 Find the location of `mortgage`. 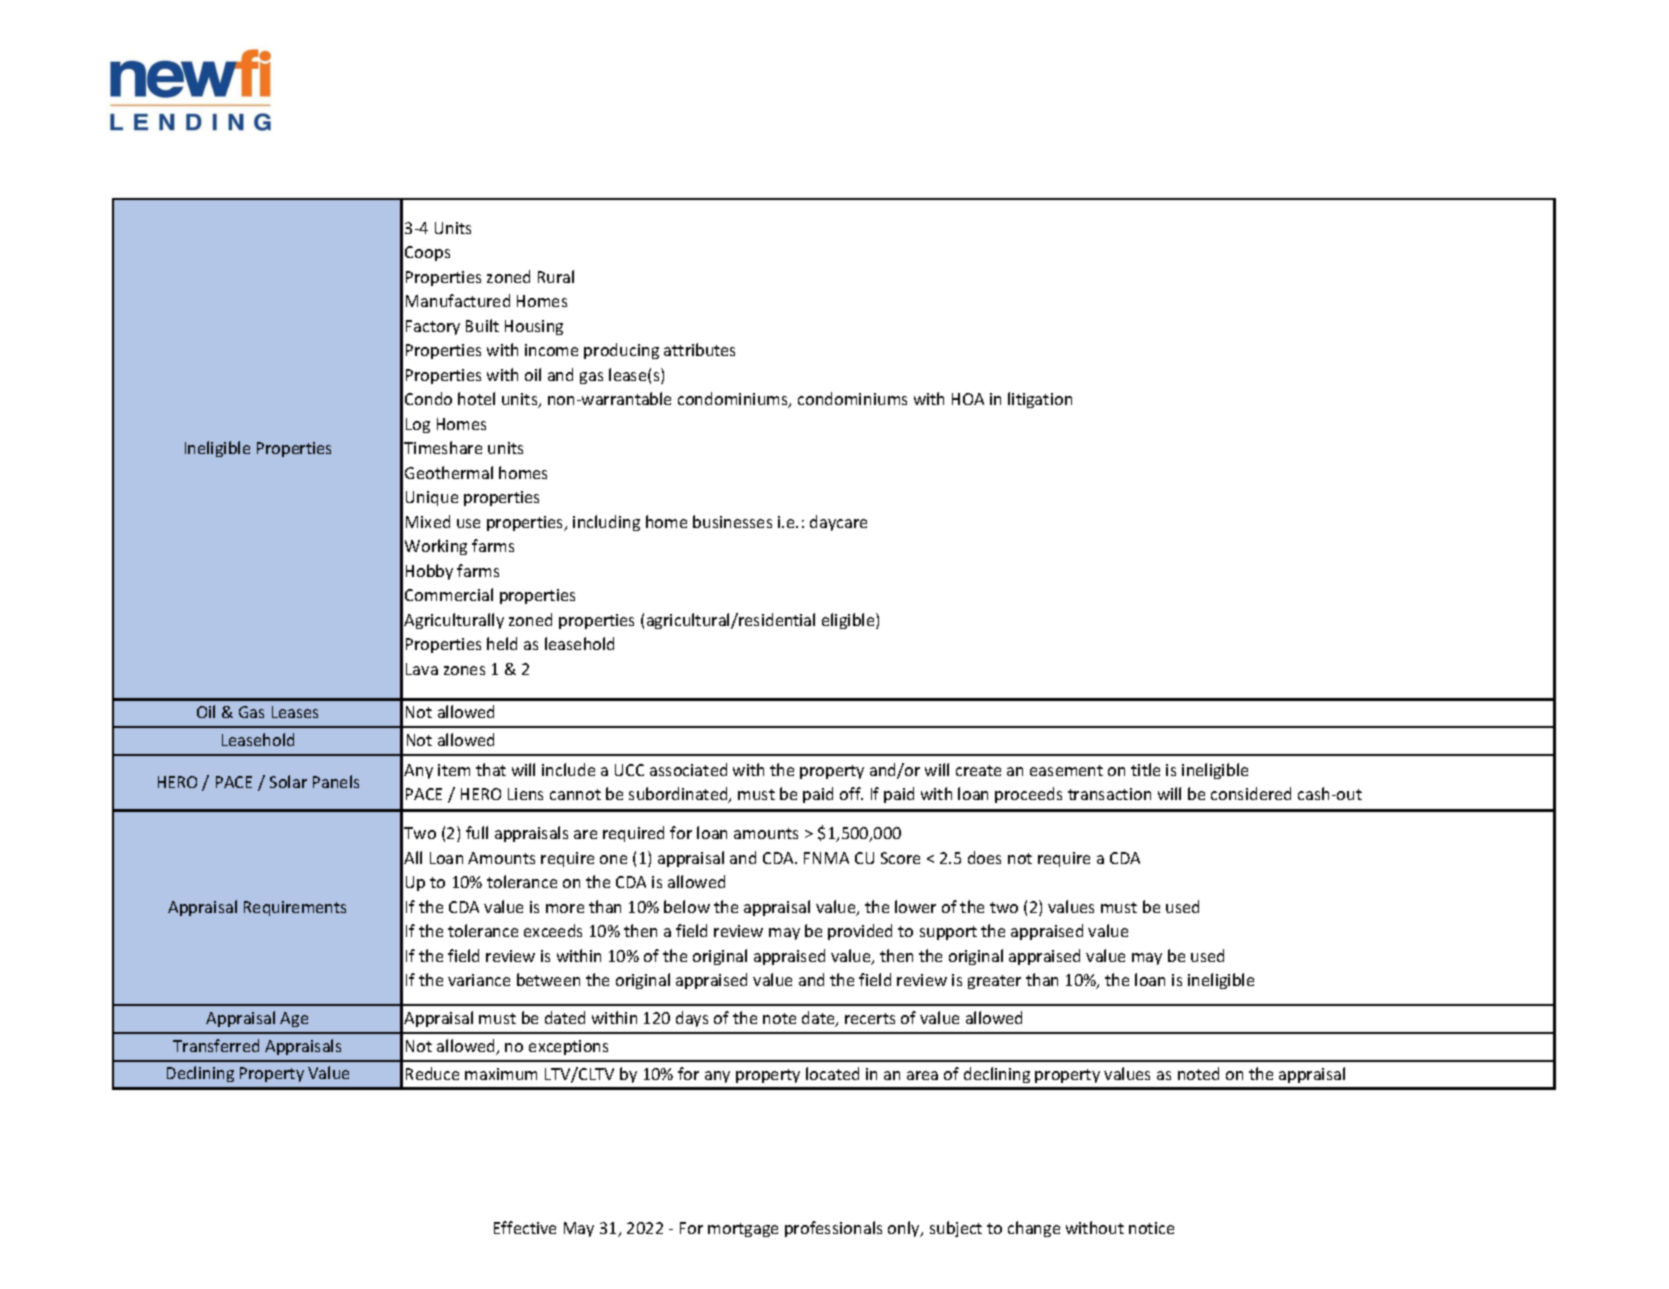

mortgage is located at coordinates (743, 1230).
